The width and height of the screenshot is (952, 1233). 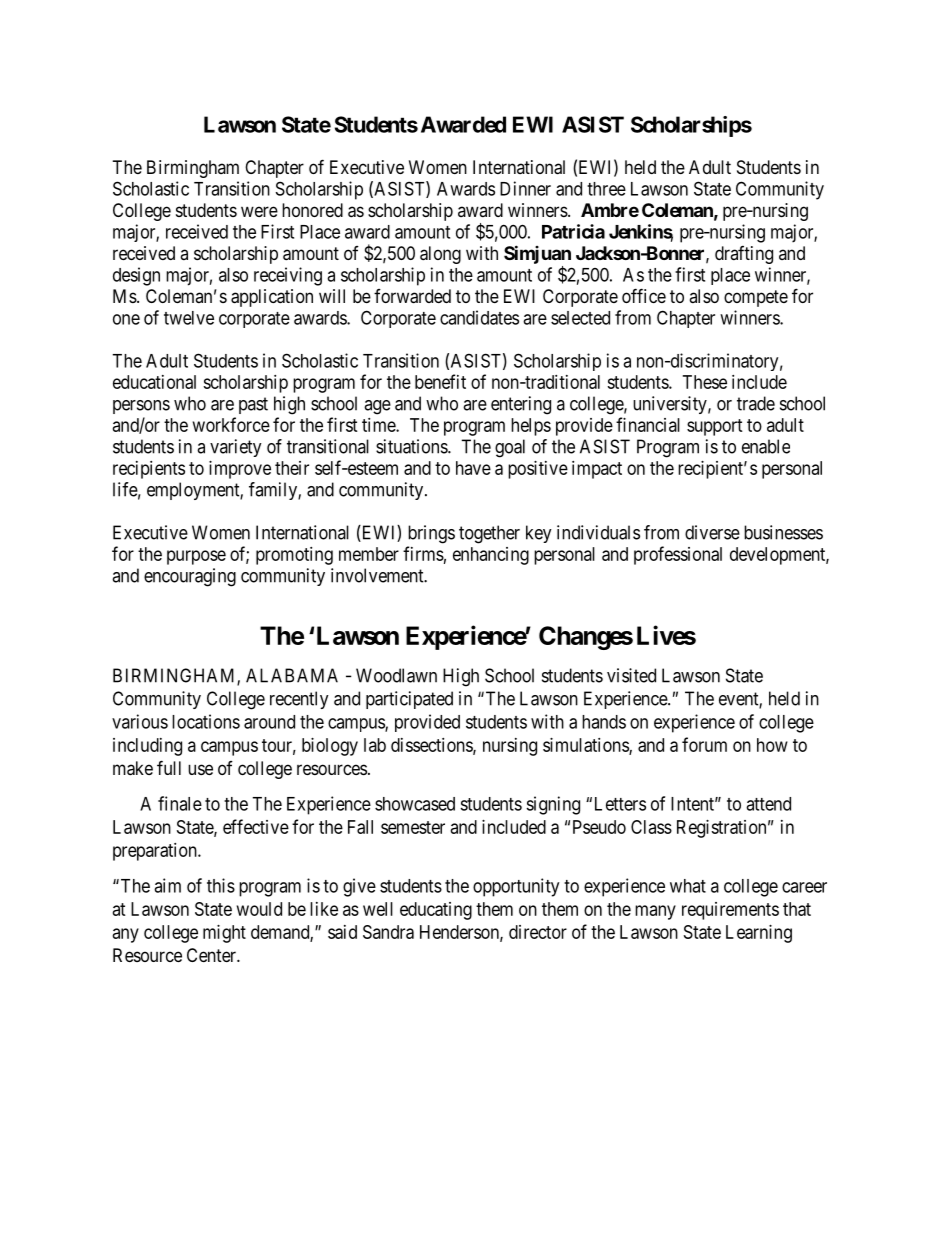 I want to click on were, so click(x=259, y=211).
